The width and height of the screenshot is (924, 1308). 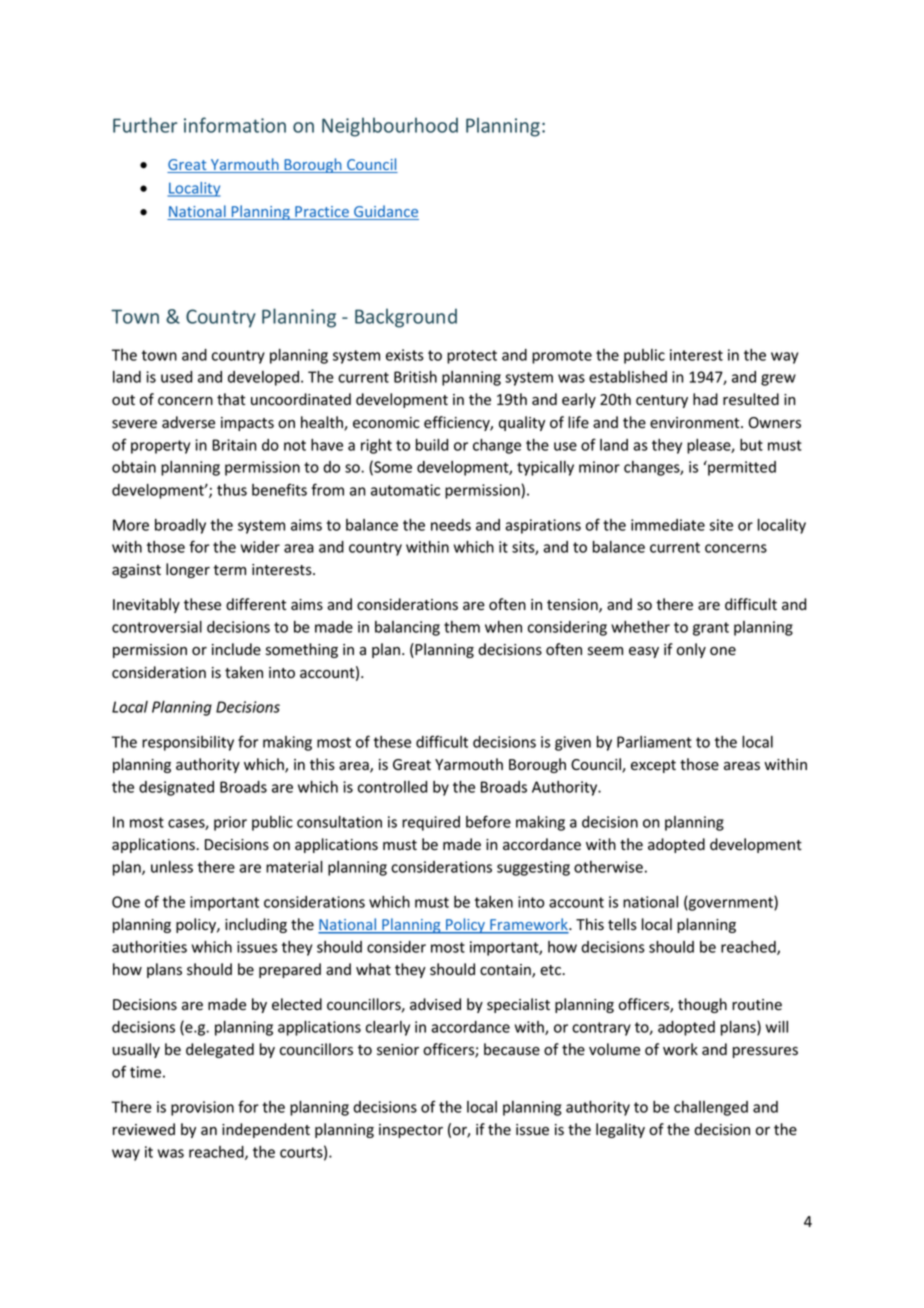 I want to click on inspector, so click(x=411, y=1131).
